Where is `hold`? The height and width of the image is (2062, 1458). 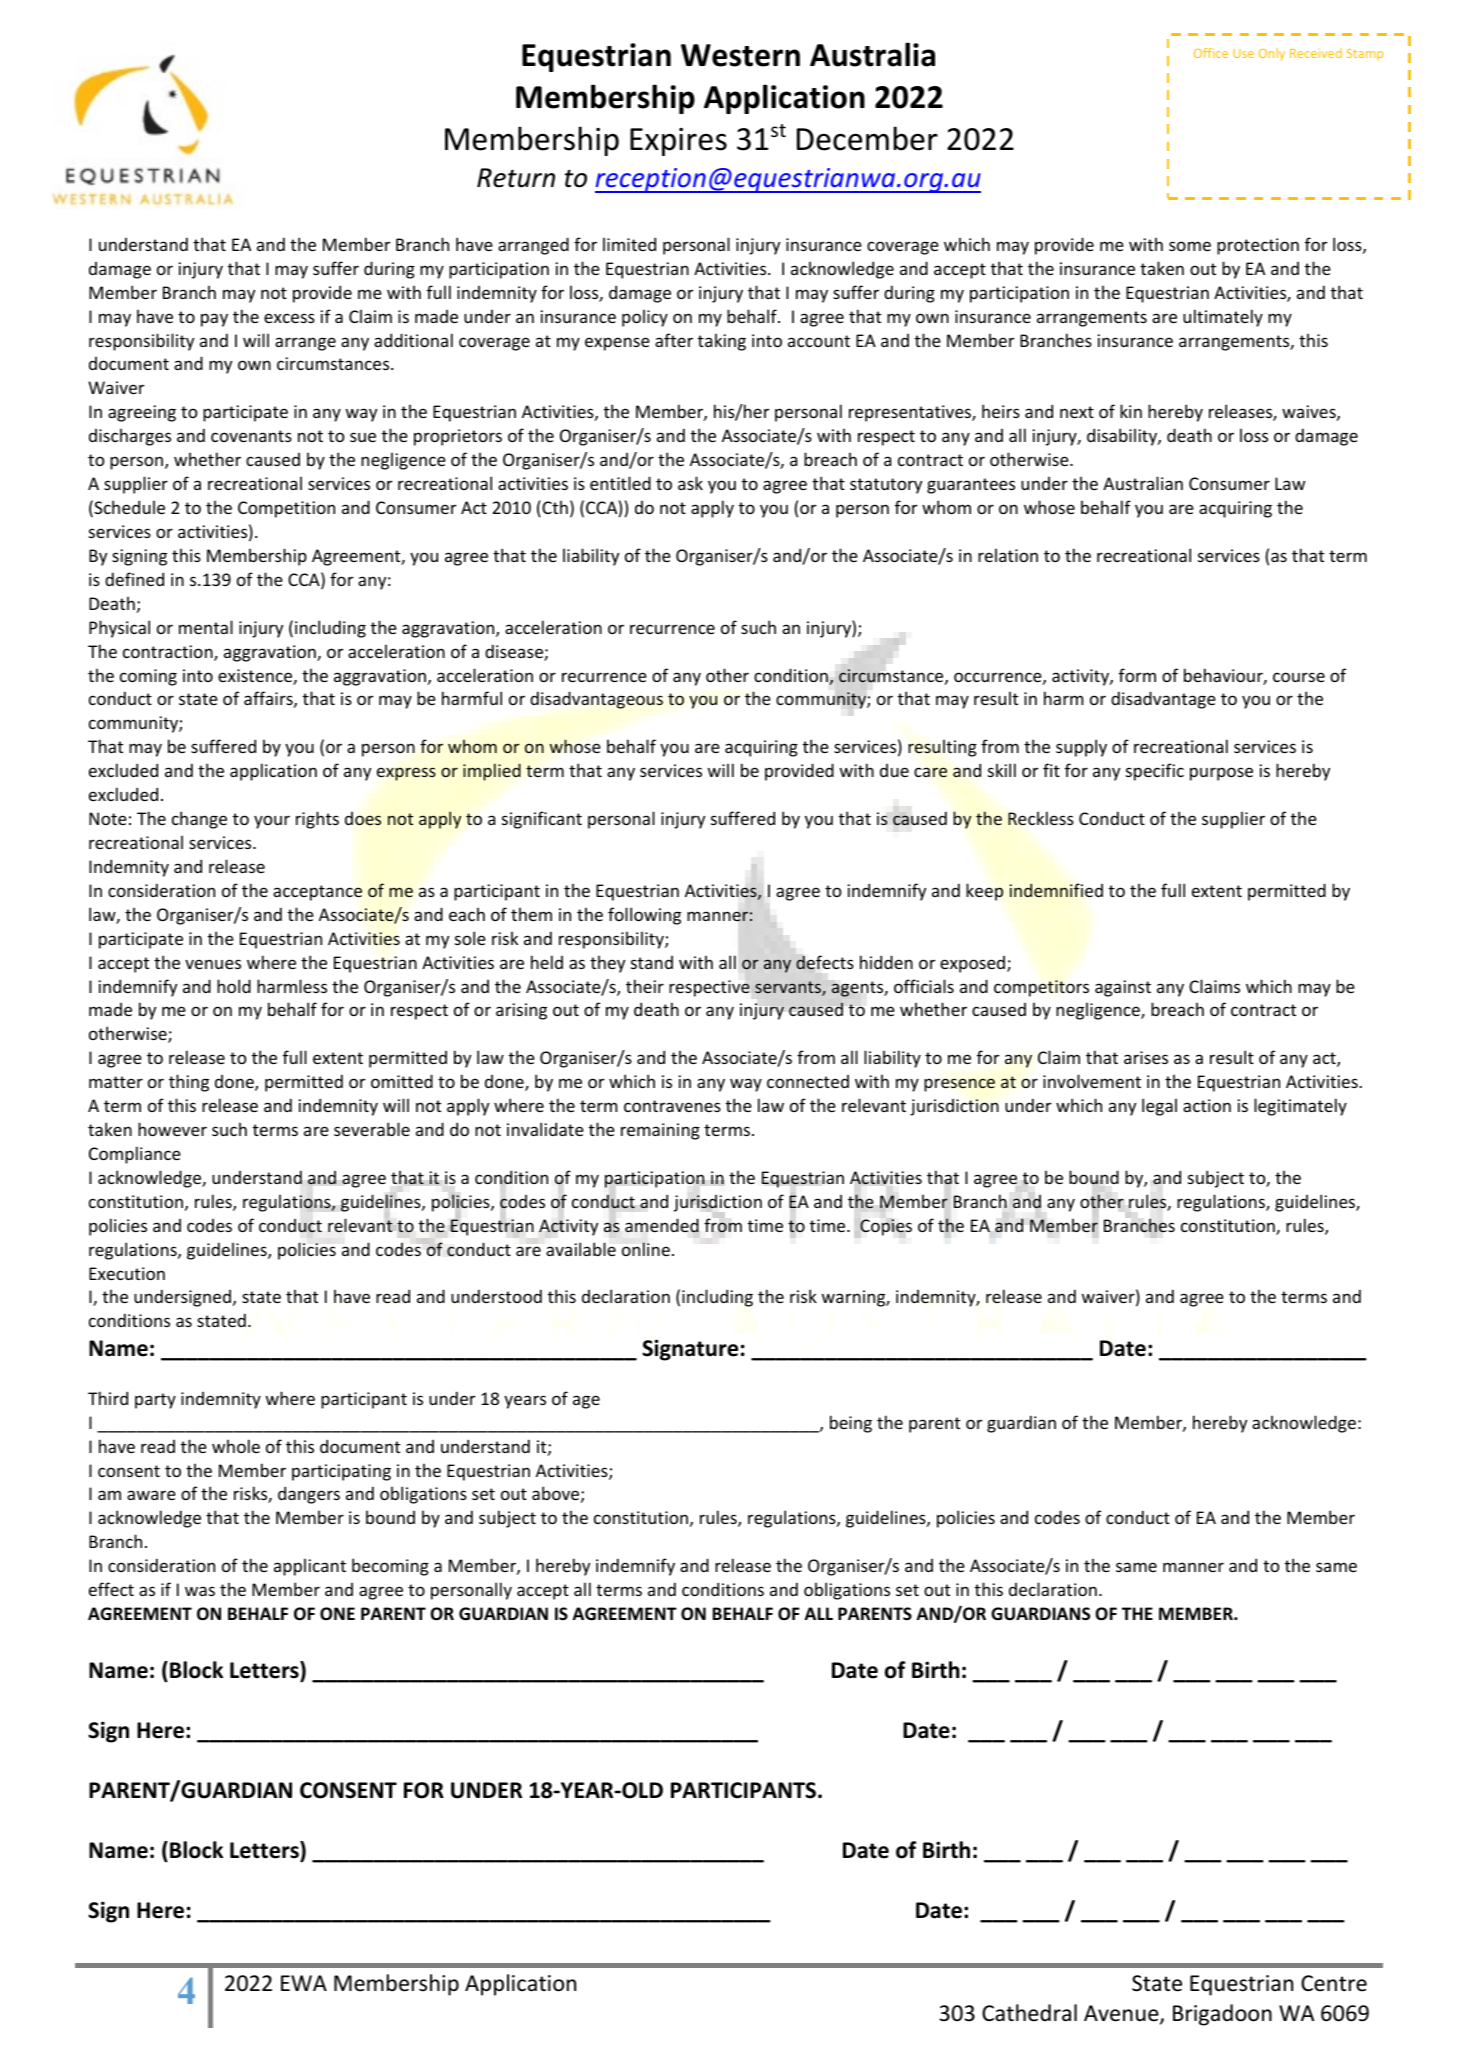 hold is located at coordinates (234, 986).
